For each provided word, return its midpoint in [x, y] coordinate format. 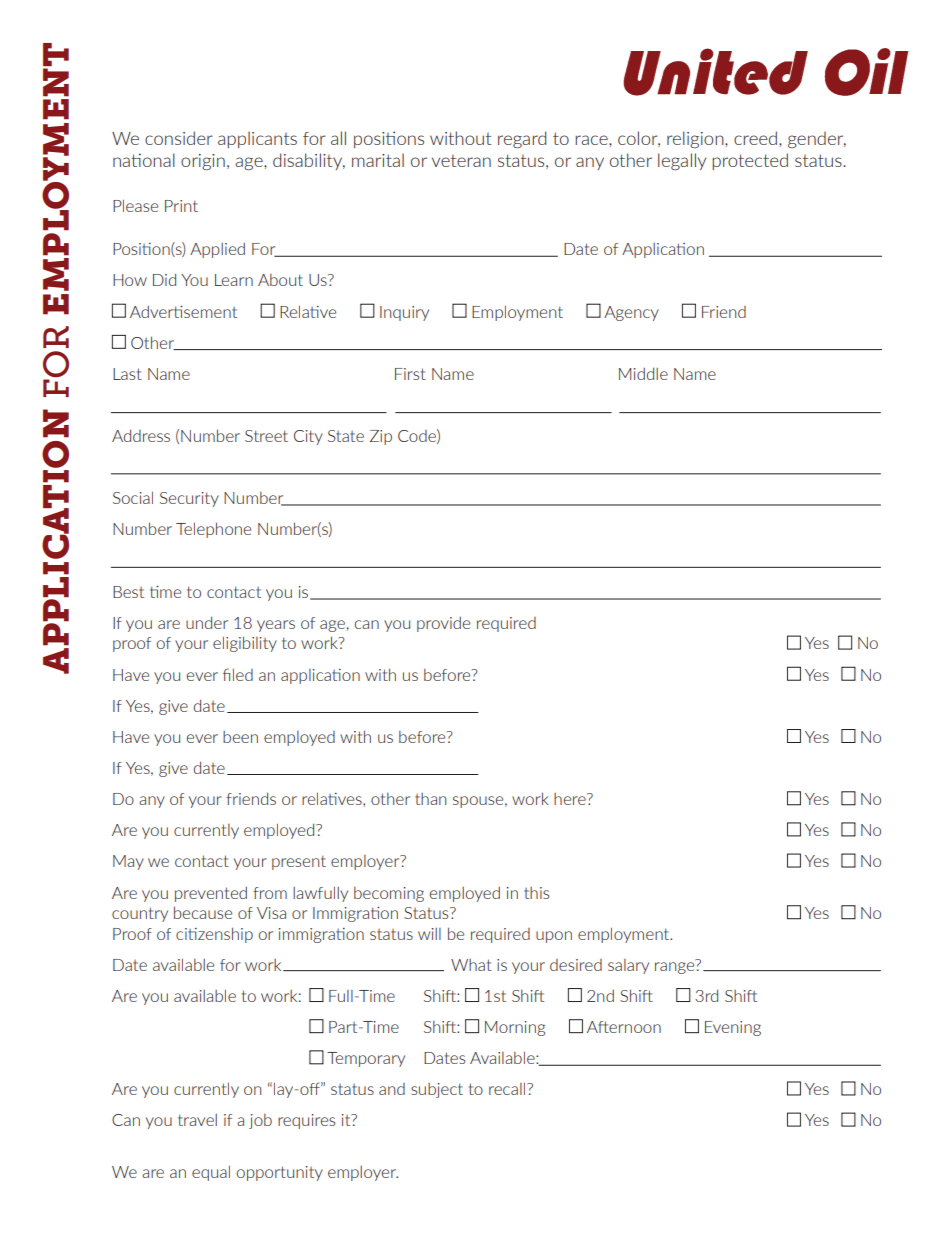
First [410, 374]
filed [238, 674]
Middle [643, 373]
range [675, 967]
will [429, 934]
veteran [461, 161]
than [430, 799]
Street [266, 436]
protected [750, 161]
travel [197, 1120]
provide [443, 624]
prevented [211, 894]
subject [437, 1090]
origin [203, 162]
